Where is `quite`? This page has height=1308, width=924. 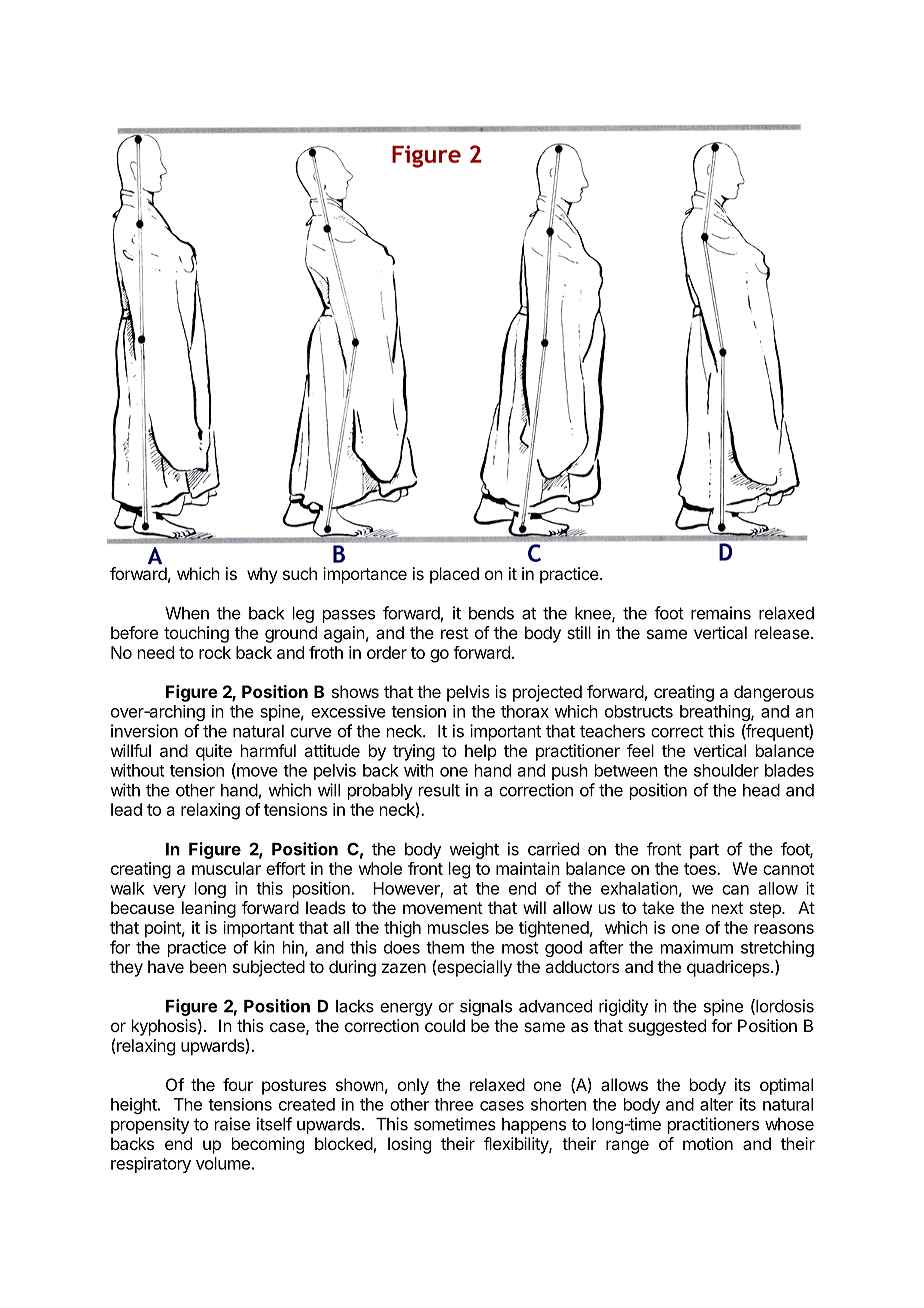 quite is located at coordinates (214, 752).
